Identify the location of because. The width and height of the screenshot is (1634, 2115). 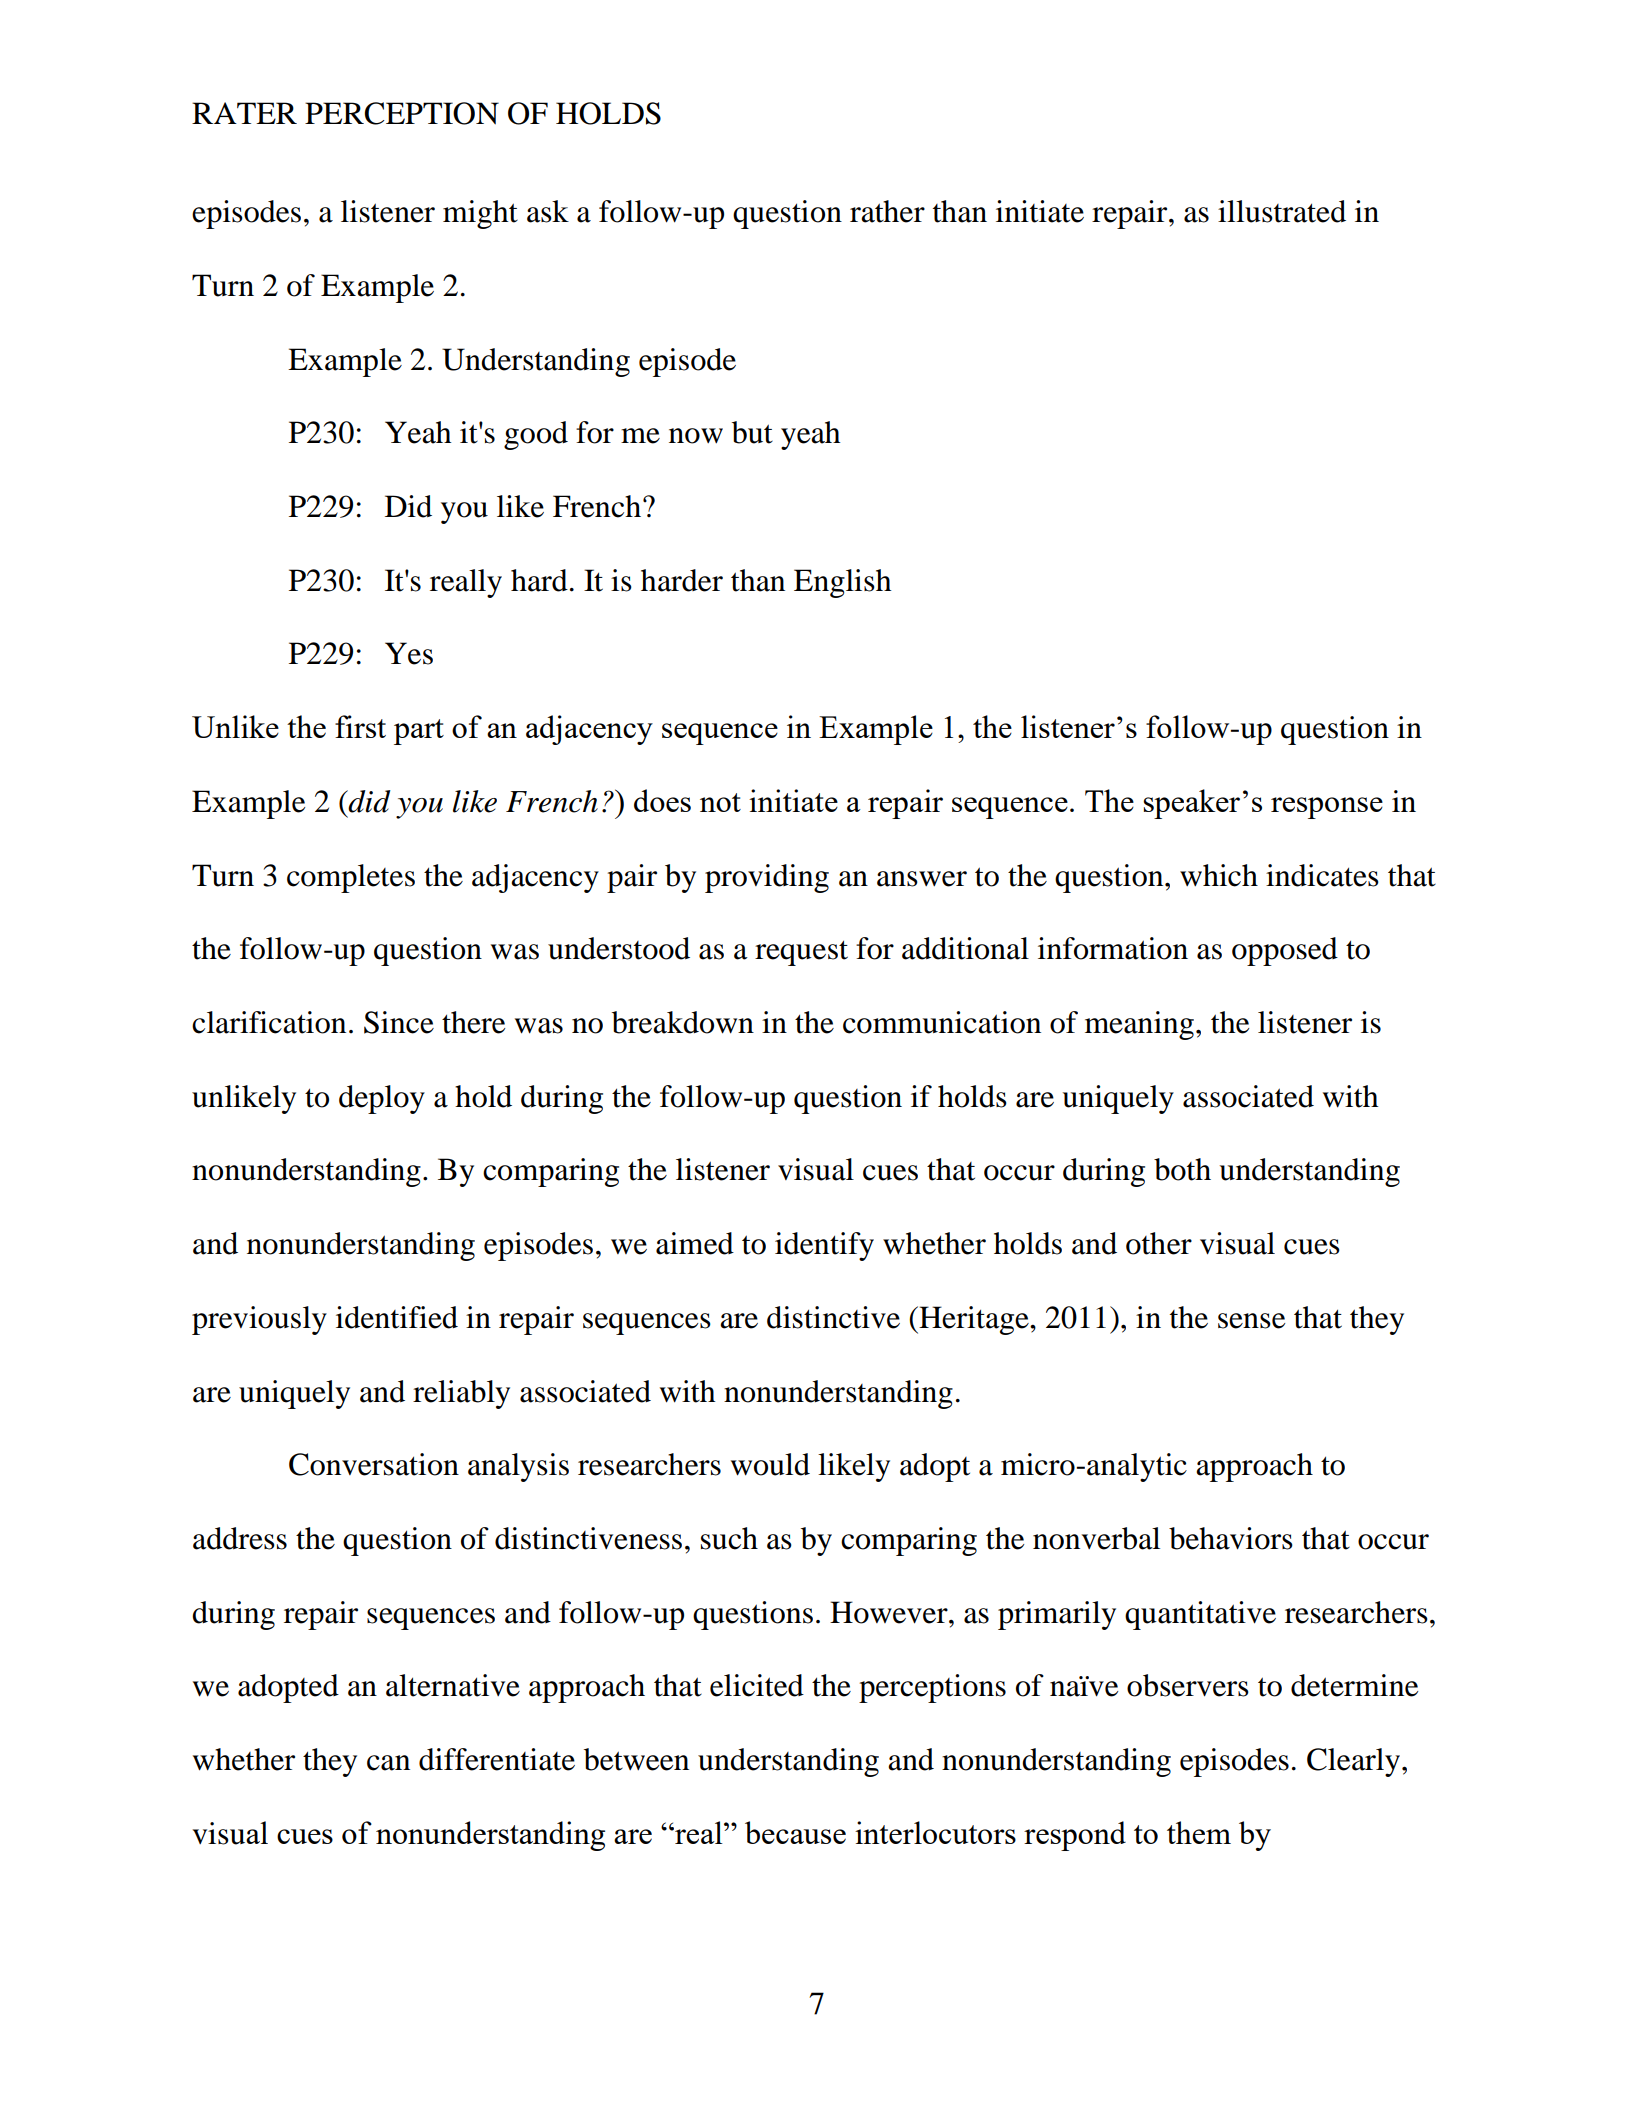
(795, 1832).
